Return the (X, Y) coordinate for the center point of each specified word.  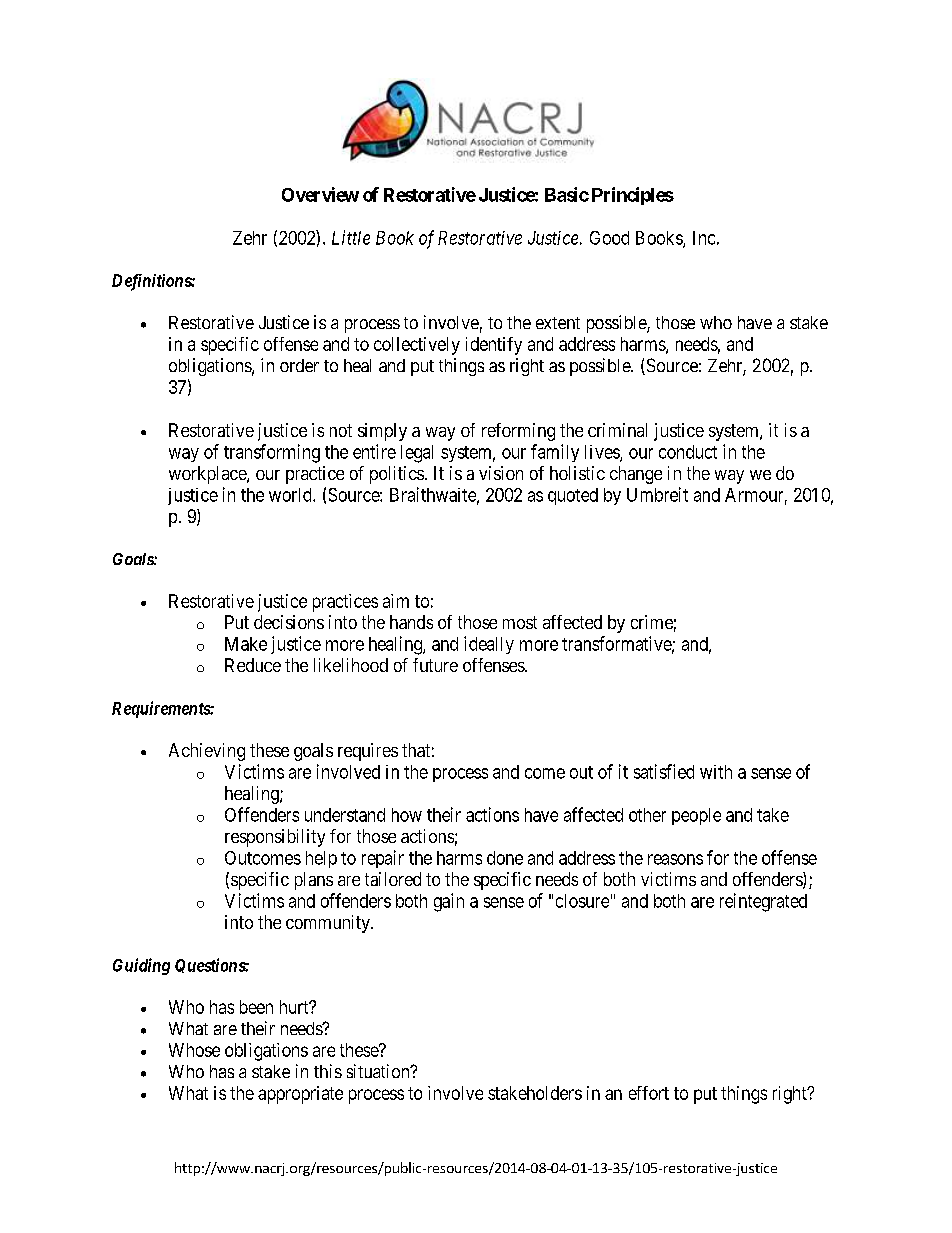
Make (246, 644)
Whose (194, 1050)
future (435, 665)
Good (609, 238)
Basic (567, 194)
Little (351, 237)
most (520, 622)
